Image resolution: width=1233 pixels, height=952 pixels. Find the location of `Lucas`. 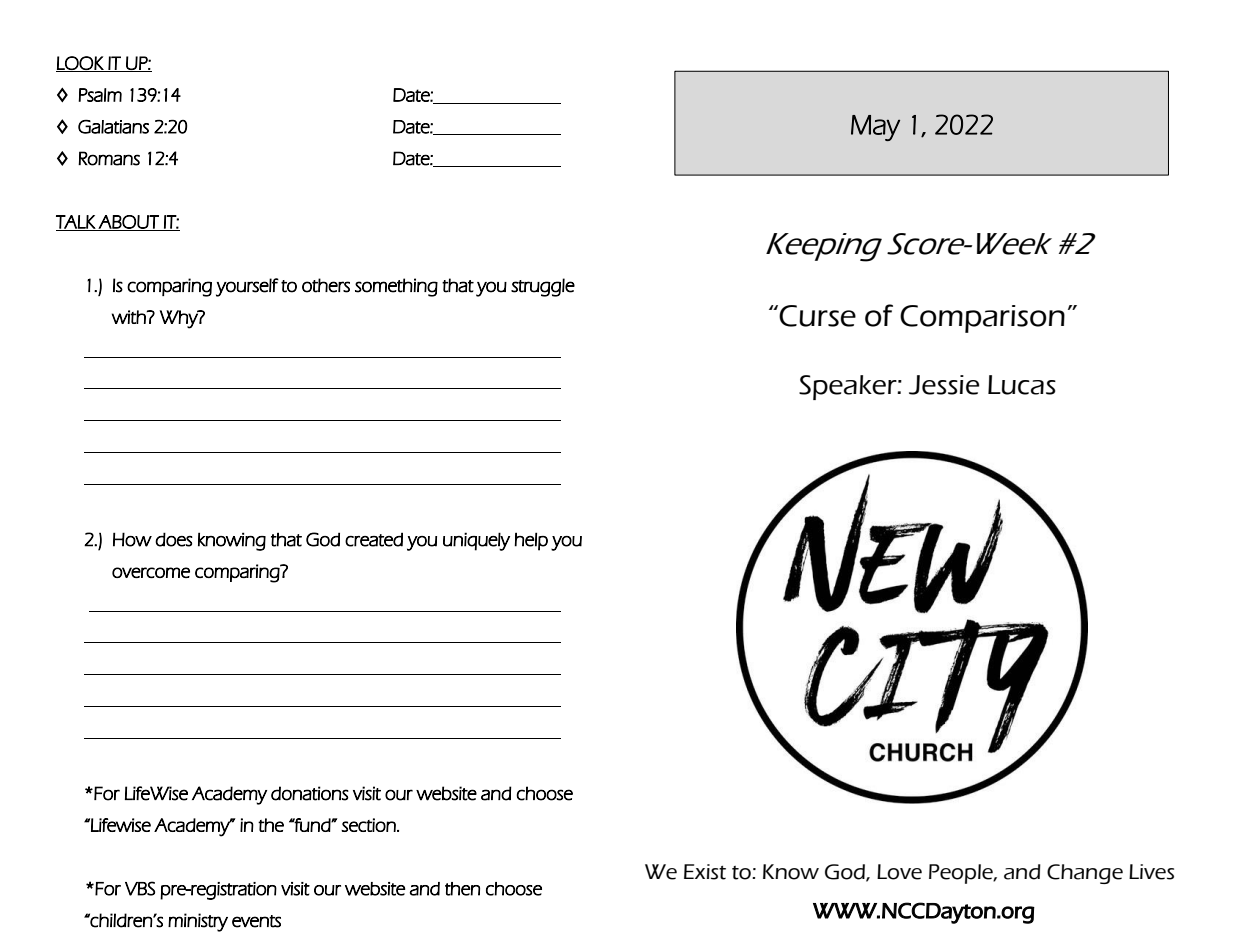

Lucas is located at coordinates (1022, 385).
